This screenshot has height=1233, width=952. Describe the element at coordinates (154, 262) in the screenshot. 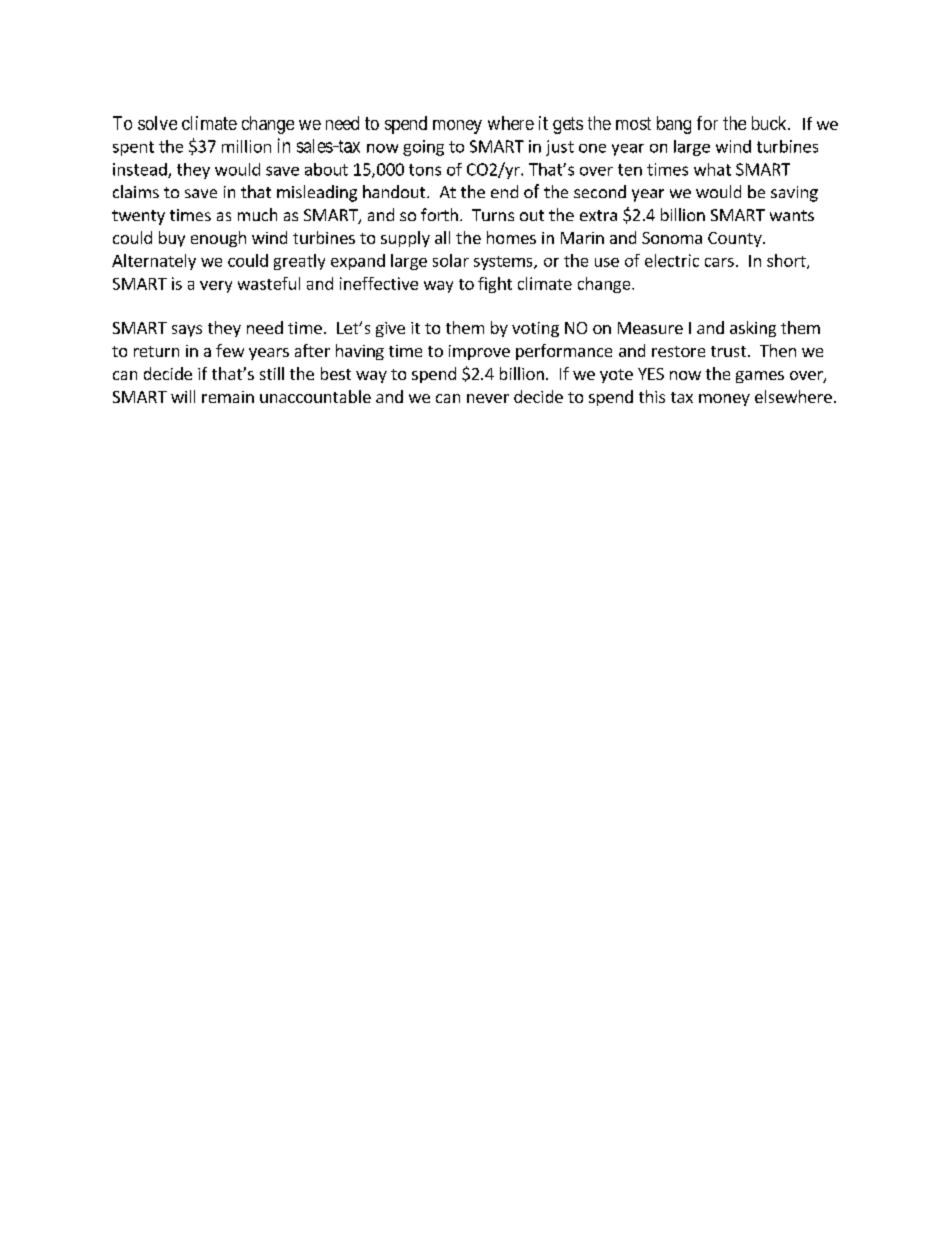

I see `Alternately` at that location.
